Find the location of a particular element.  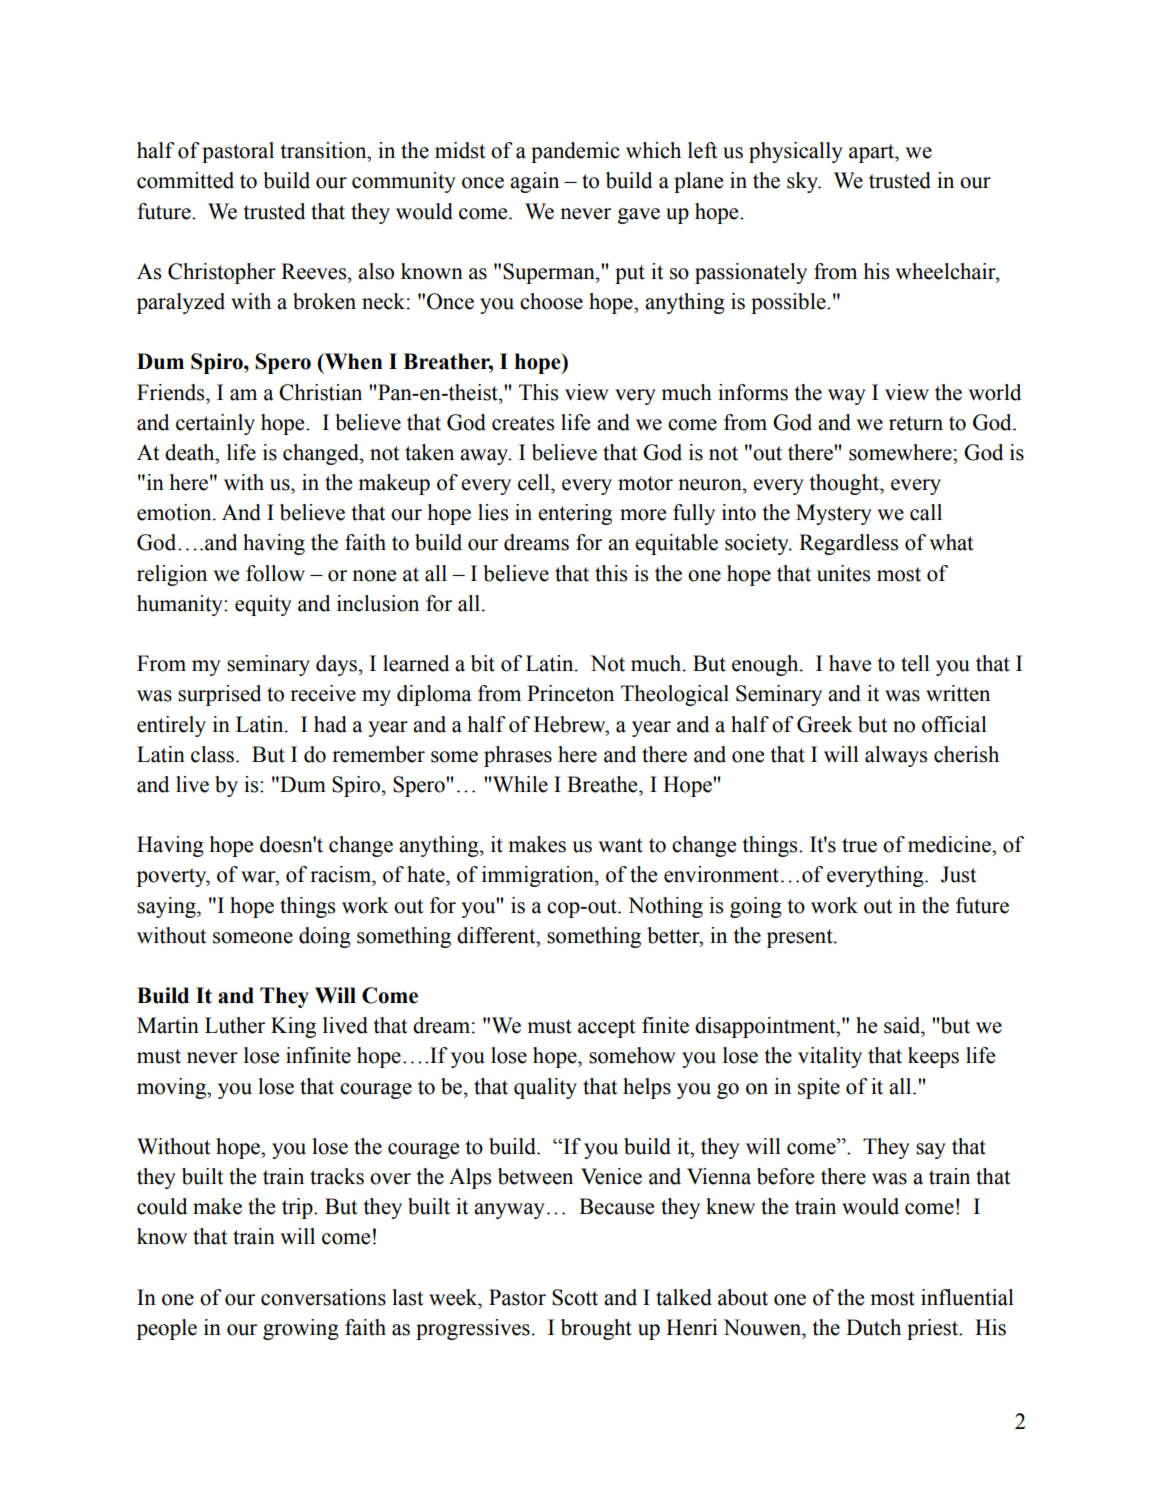

always is located at coordinates (896, 756).
